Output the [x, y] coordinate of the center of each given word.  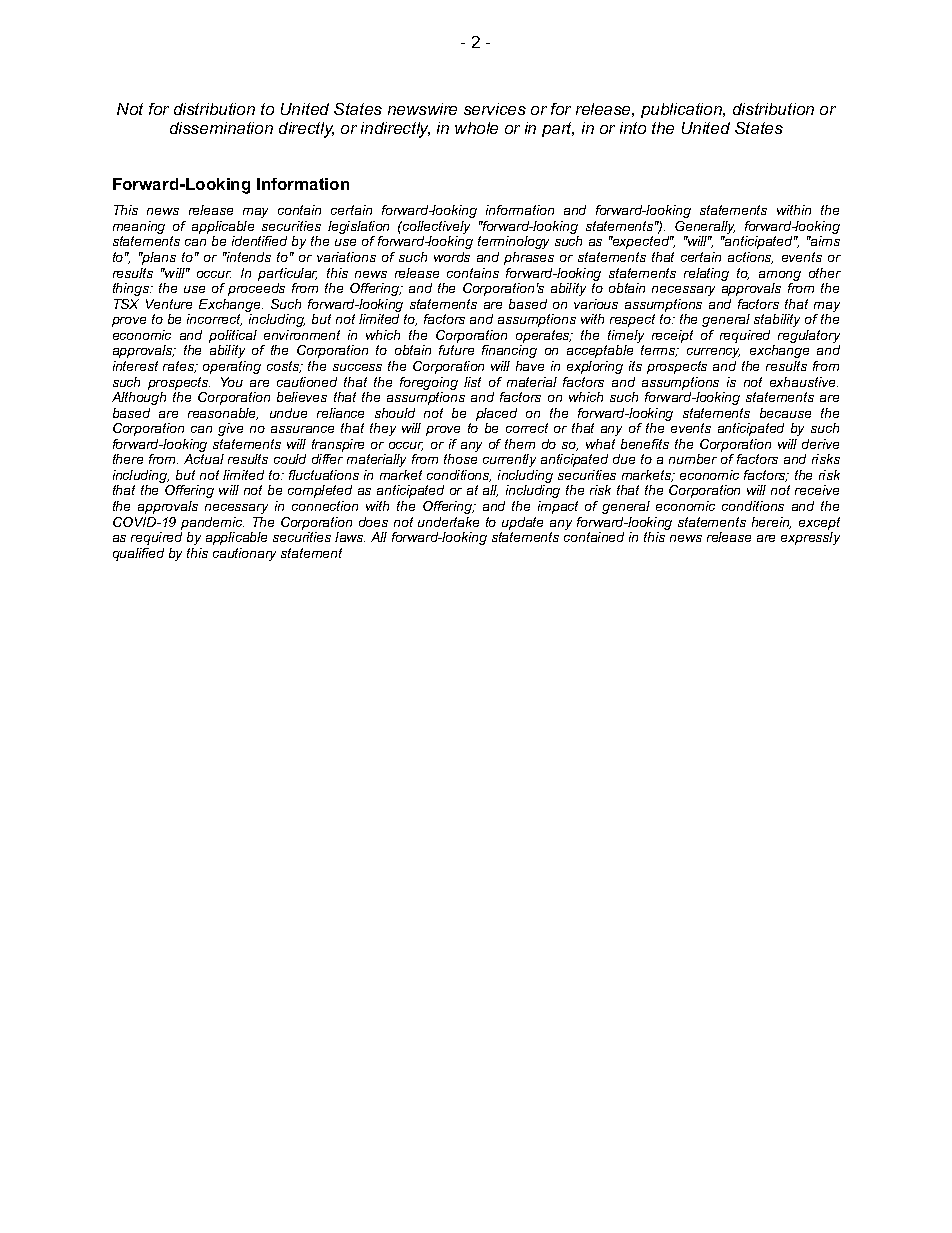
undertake [448, 522]
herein [771, 523]
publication [683, 110]
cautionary [244, 554]
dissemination [221, 128]
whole [476, 128]
